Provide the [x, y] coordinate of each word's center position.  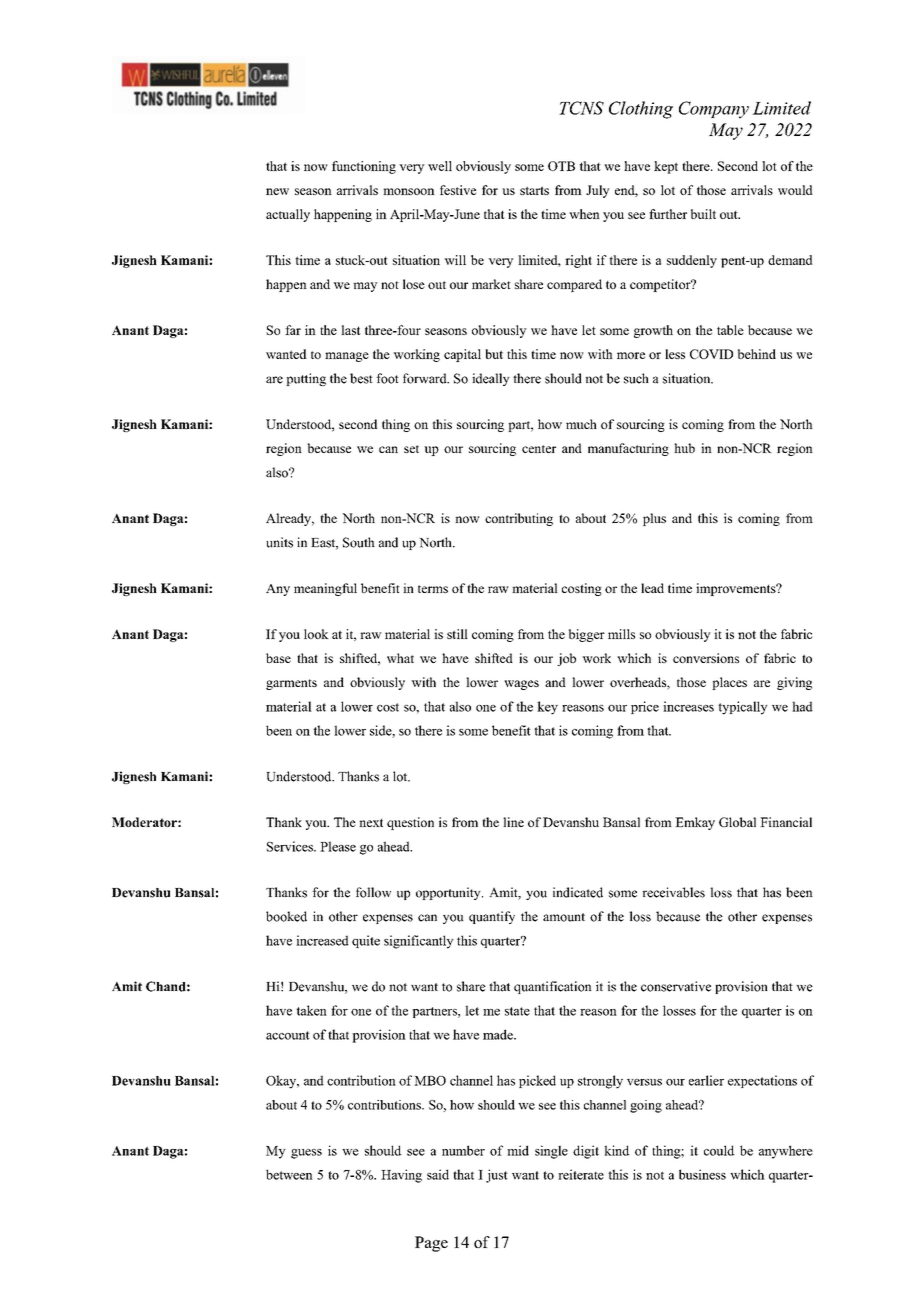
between [289, 1174]
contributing [519, 519]
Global [737, 822]
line [513, 822]
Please [338, 846]
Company [714, 110]
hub [684, 448]
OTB [561, 166]
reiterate [581, 1174]
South [359, 542]
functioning [364, 167]
